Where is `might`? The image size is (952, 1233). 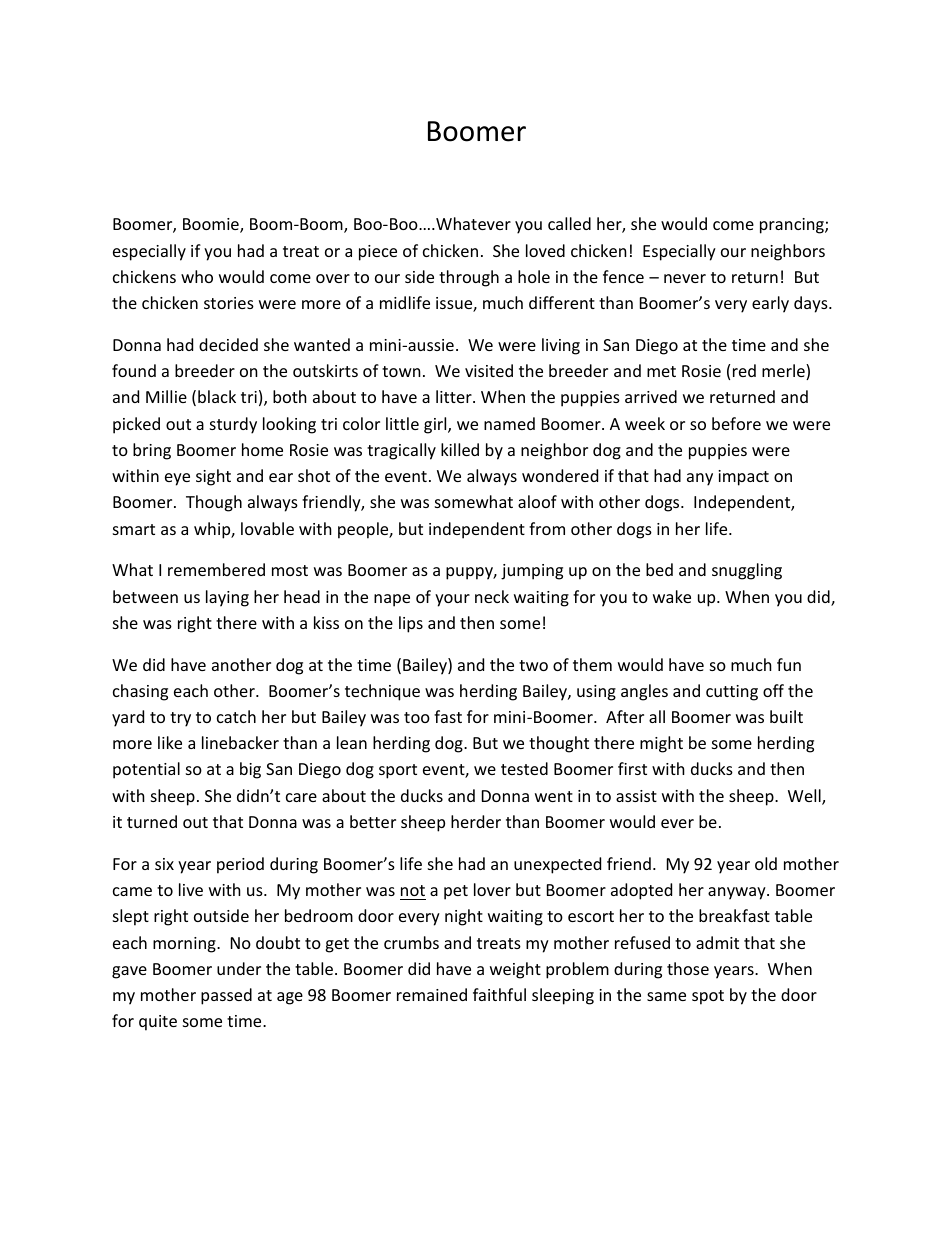 might is located at coordinates (661, 744).
